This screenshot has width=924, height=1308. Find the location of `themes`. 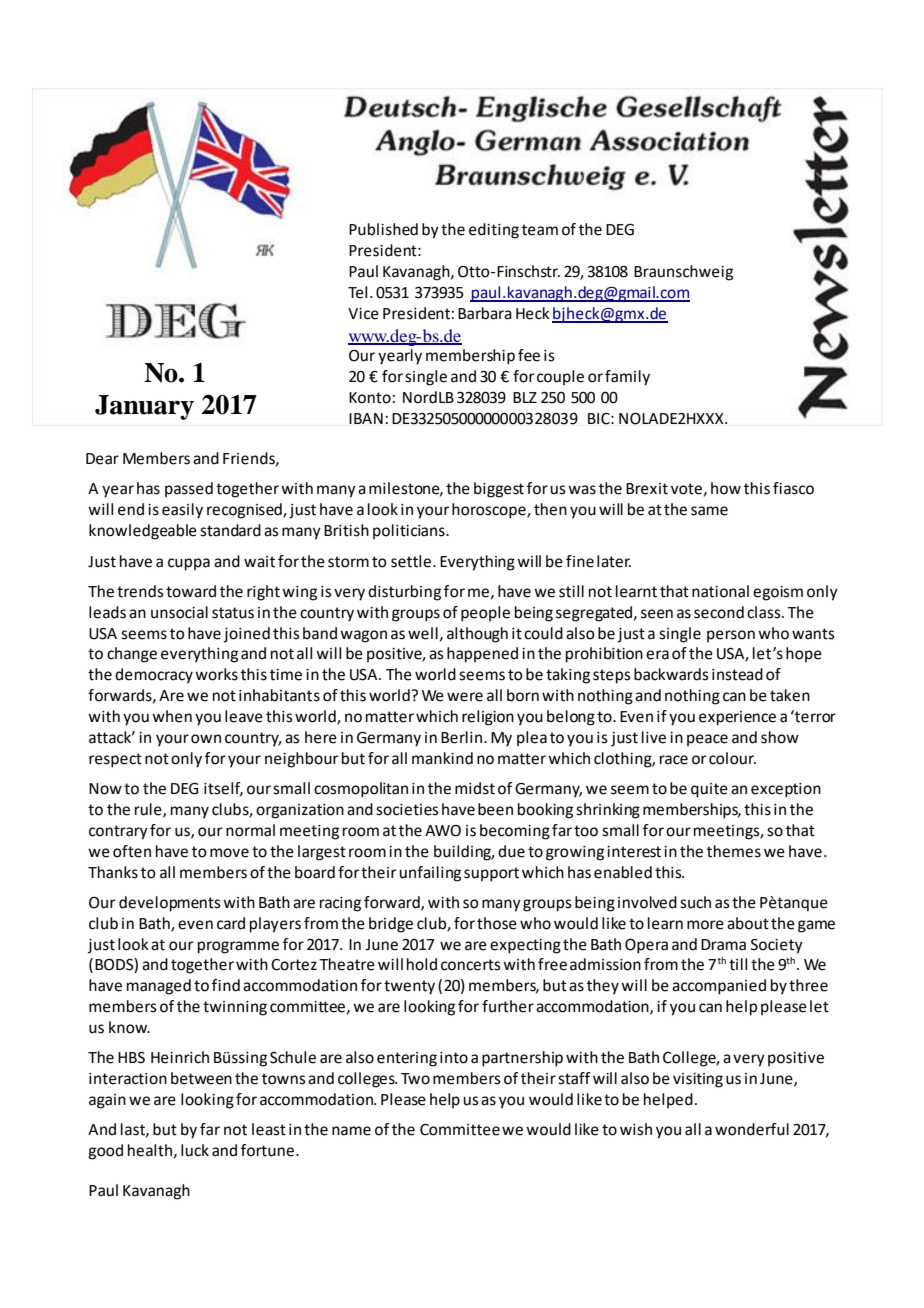

themes is located at coordinates (734, 851).
